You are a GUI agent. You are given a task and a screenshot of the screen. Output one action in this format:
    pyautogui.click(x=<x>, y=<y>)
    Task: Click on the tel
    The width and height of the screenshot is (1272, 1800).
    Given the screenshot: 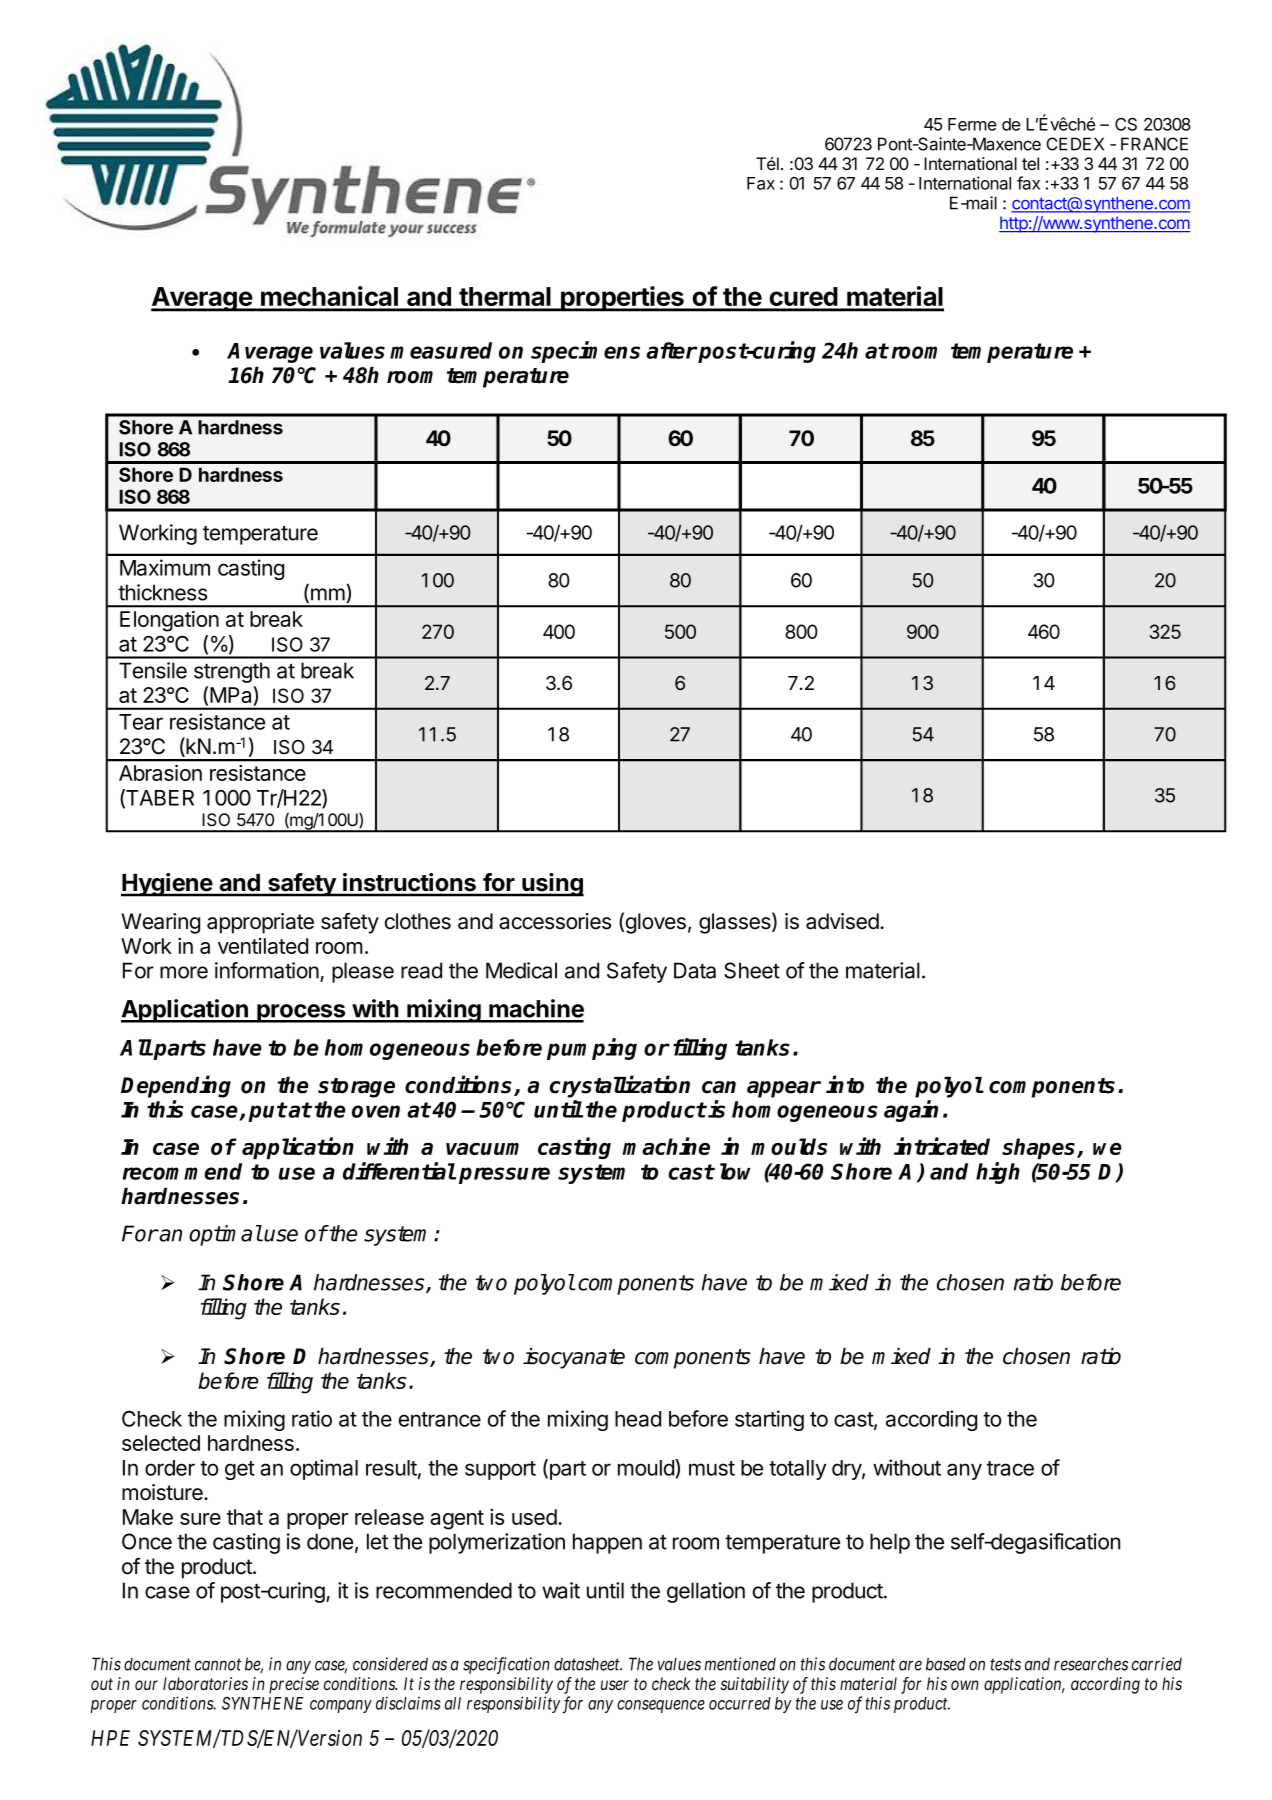 What is the action you would take?
    pyautogui.click(x=1030, y=163)
